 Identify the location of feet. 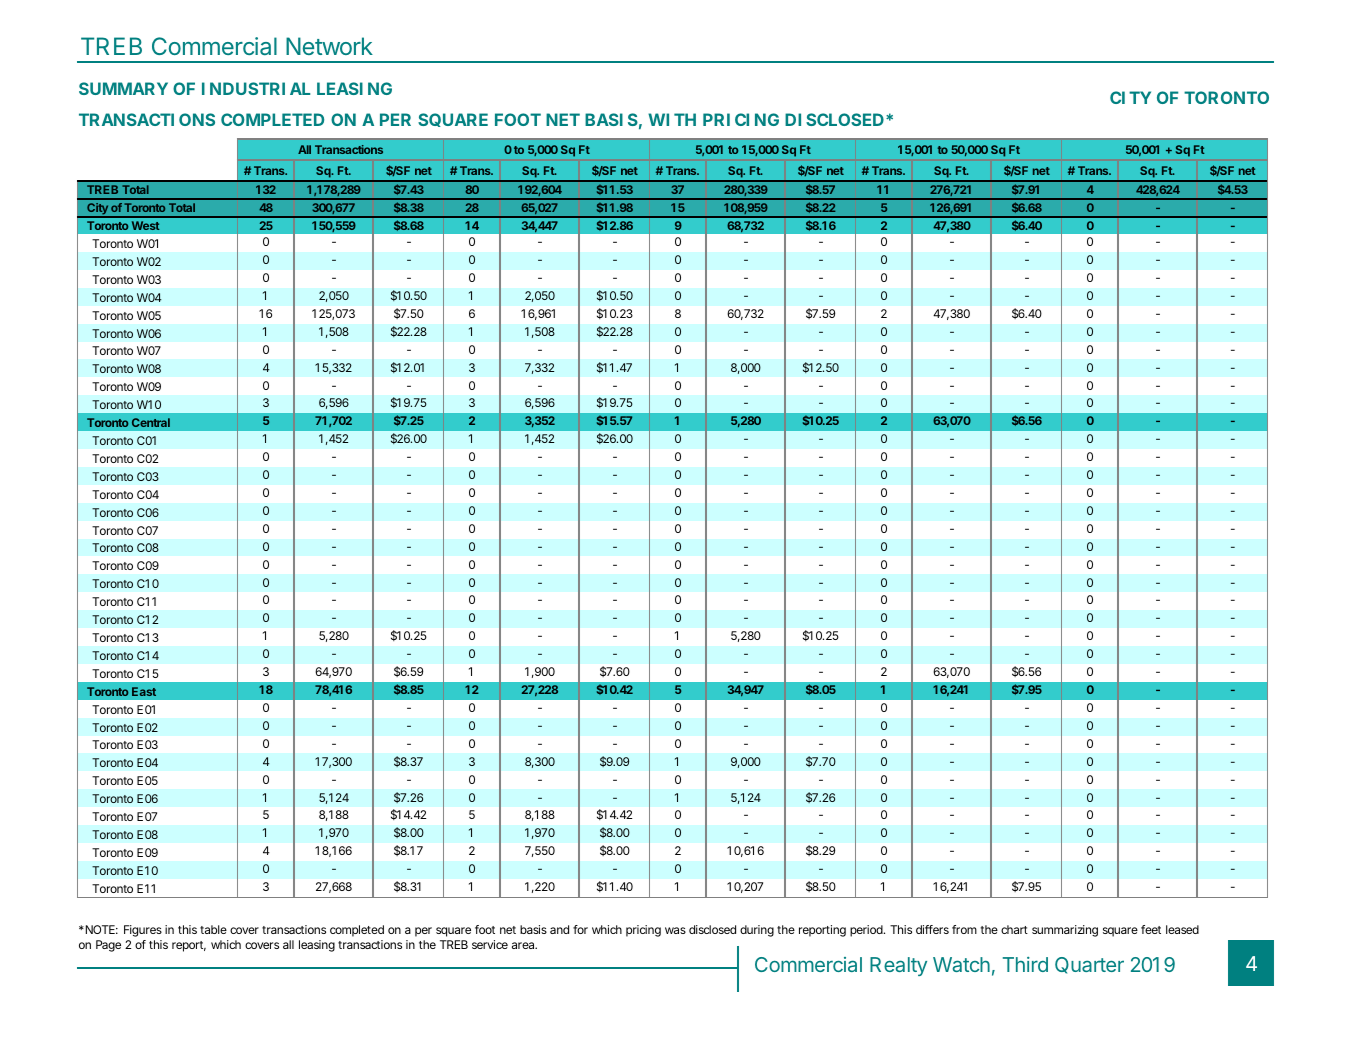
(1151, 929).
